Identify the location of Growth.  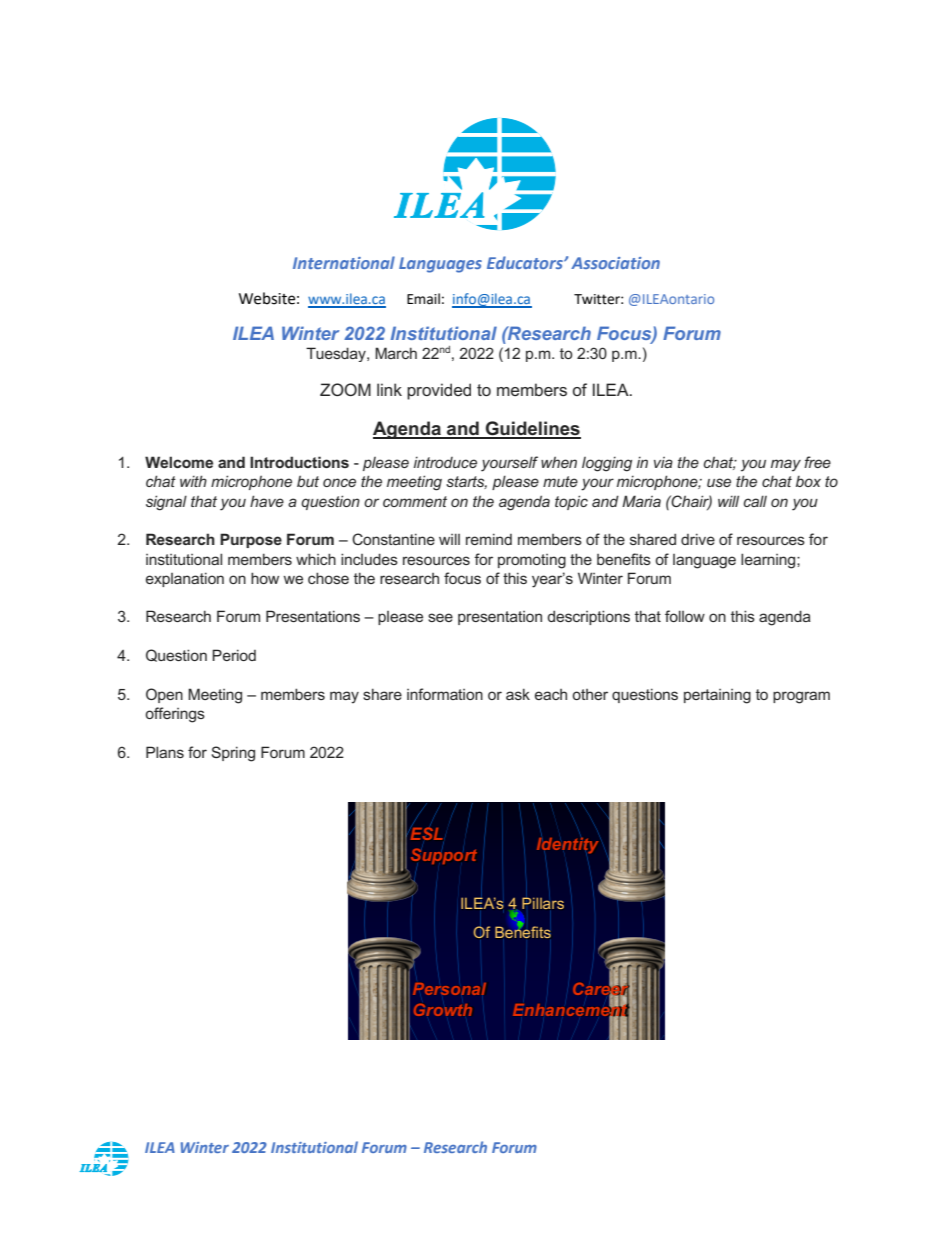
(443, 1010).
